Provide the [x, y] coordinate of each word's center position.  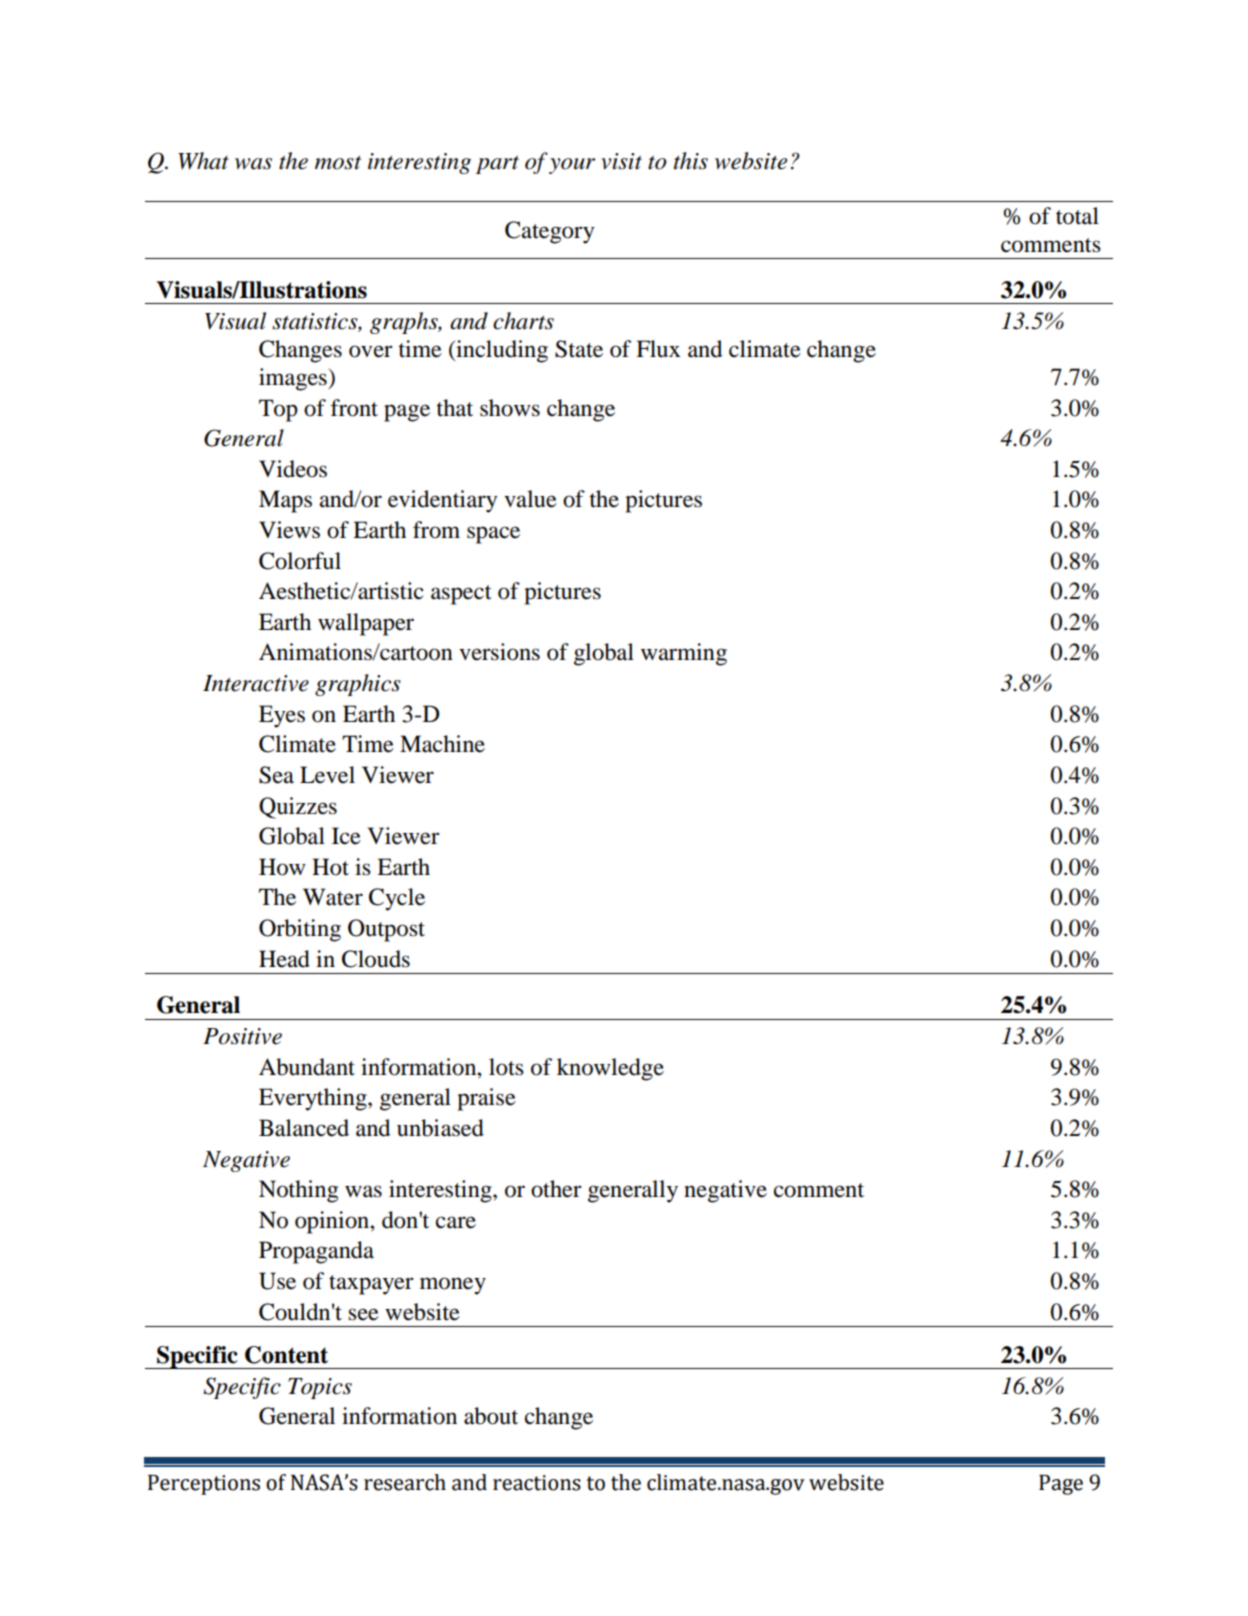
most [338, 163]
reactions [537, 1483]
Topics [320, 1388]
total [1077, 216]
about [491, 1416]
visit [621, 161]
